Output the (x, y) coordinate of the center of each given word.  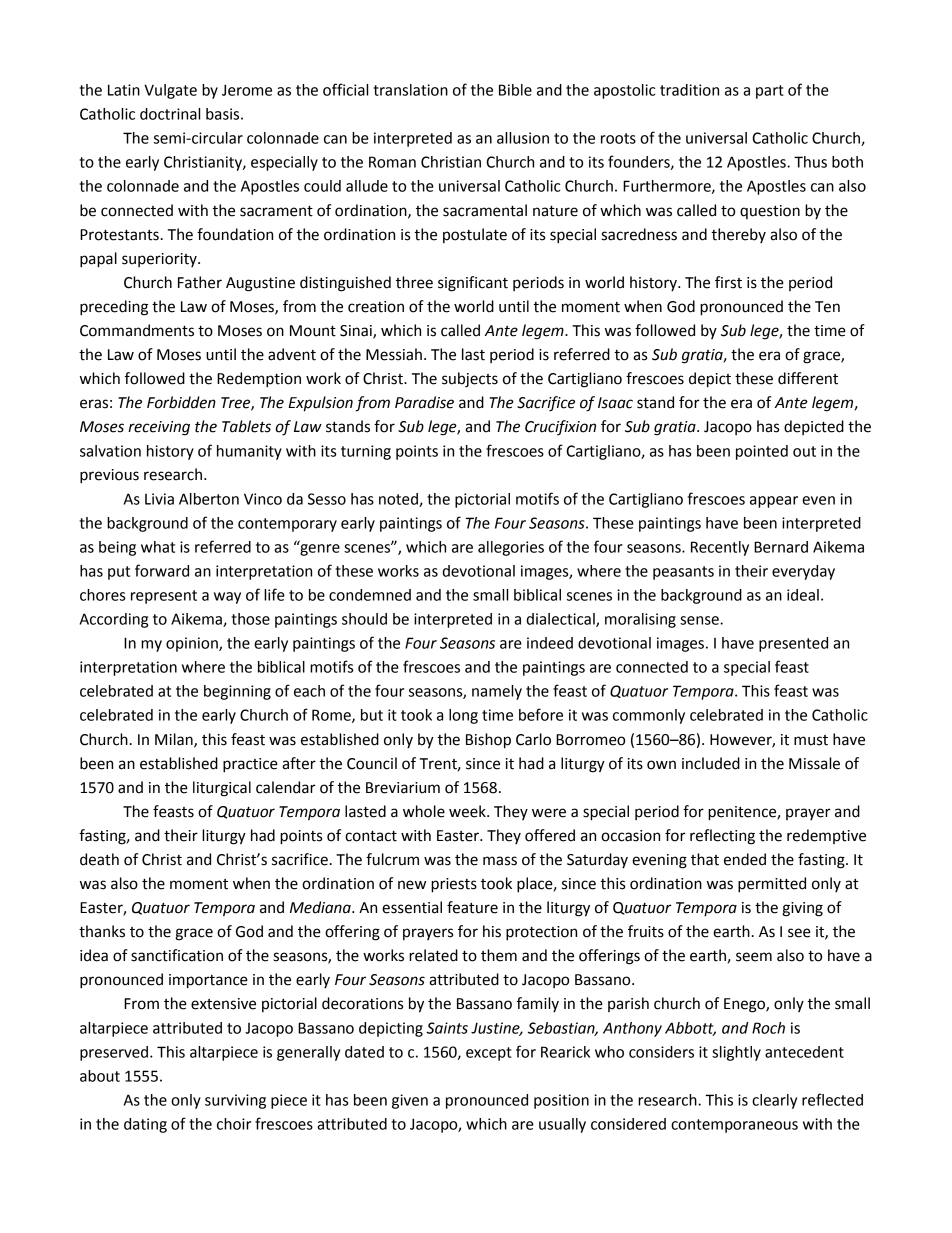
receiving (159, 428)
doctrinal (170, 114)
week (468, 811)
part (770, 92)
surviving (235, 1101)
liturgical (222, 789)
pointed (762, 452)
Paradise (424, 402)
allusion (523, 138)
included (711, 763)
